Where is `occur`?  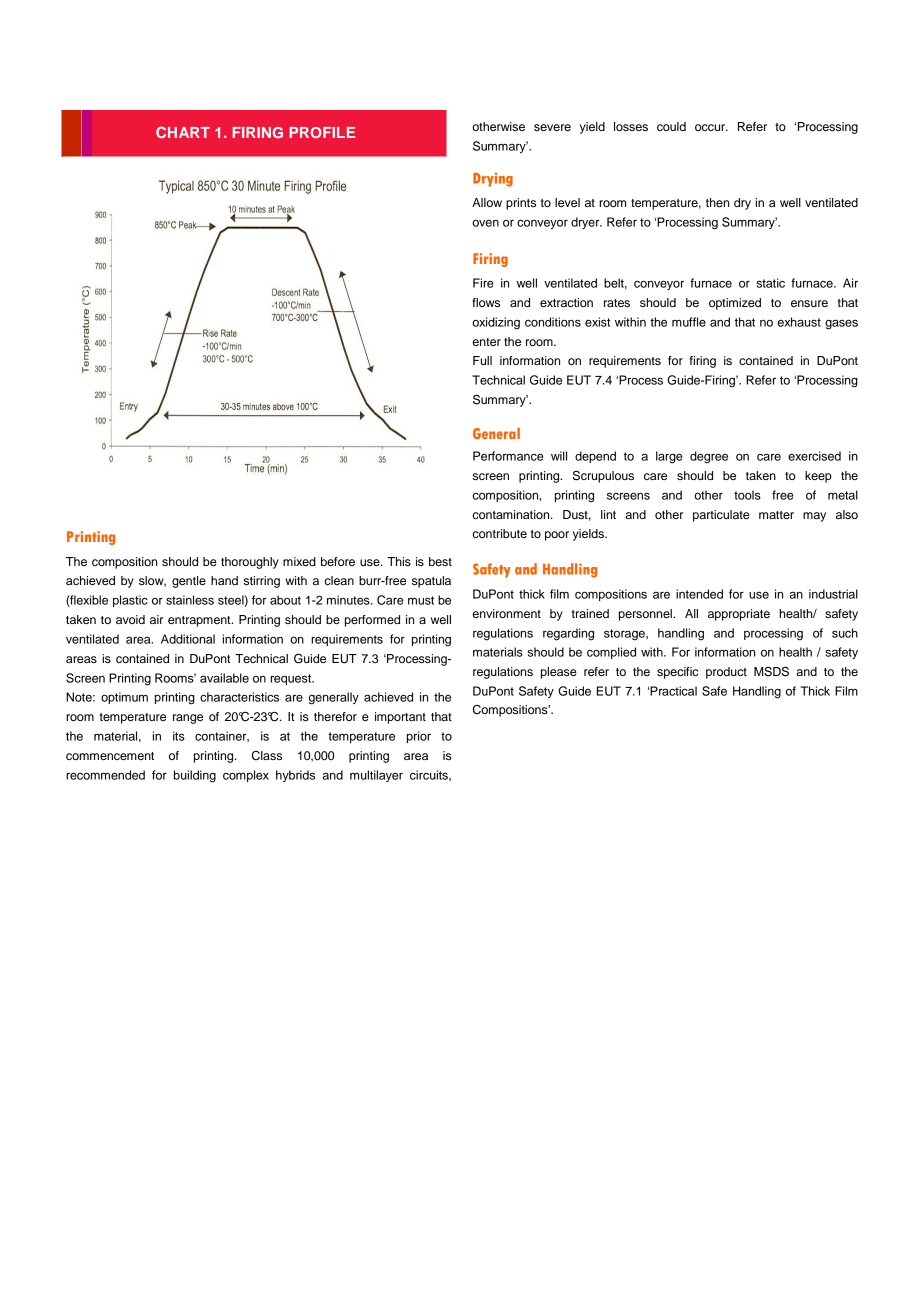
occur is located at coordinates (711, 127).
